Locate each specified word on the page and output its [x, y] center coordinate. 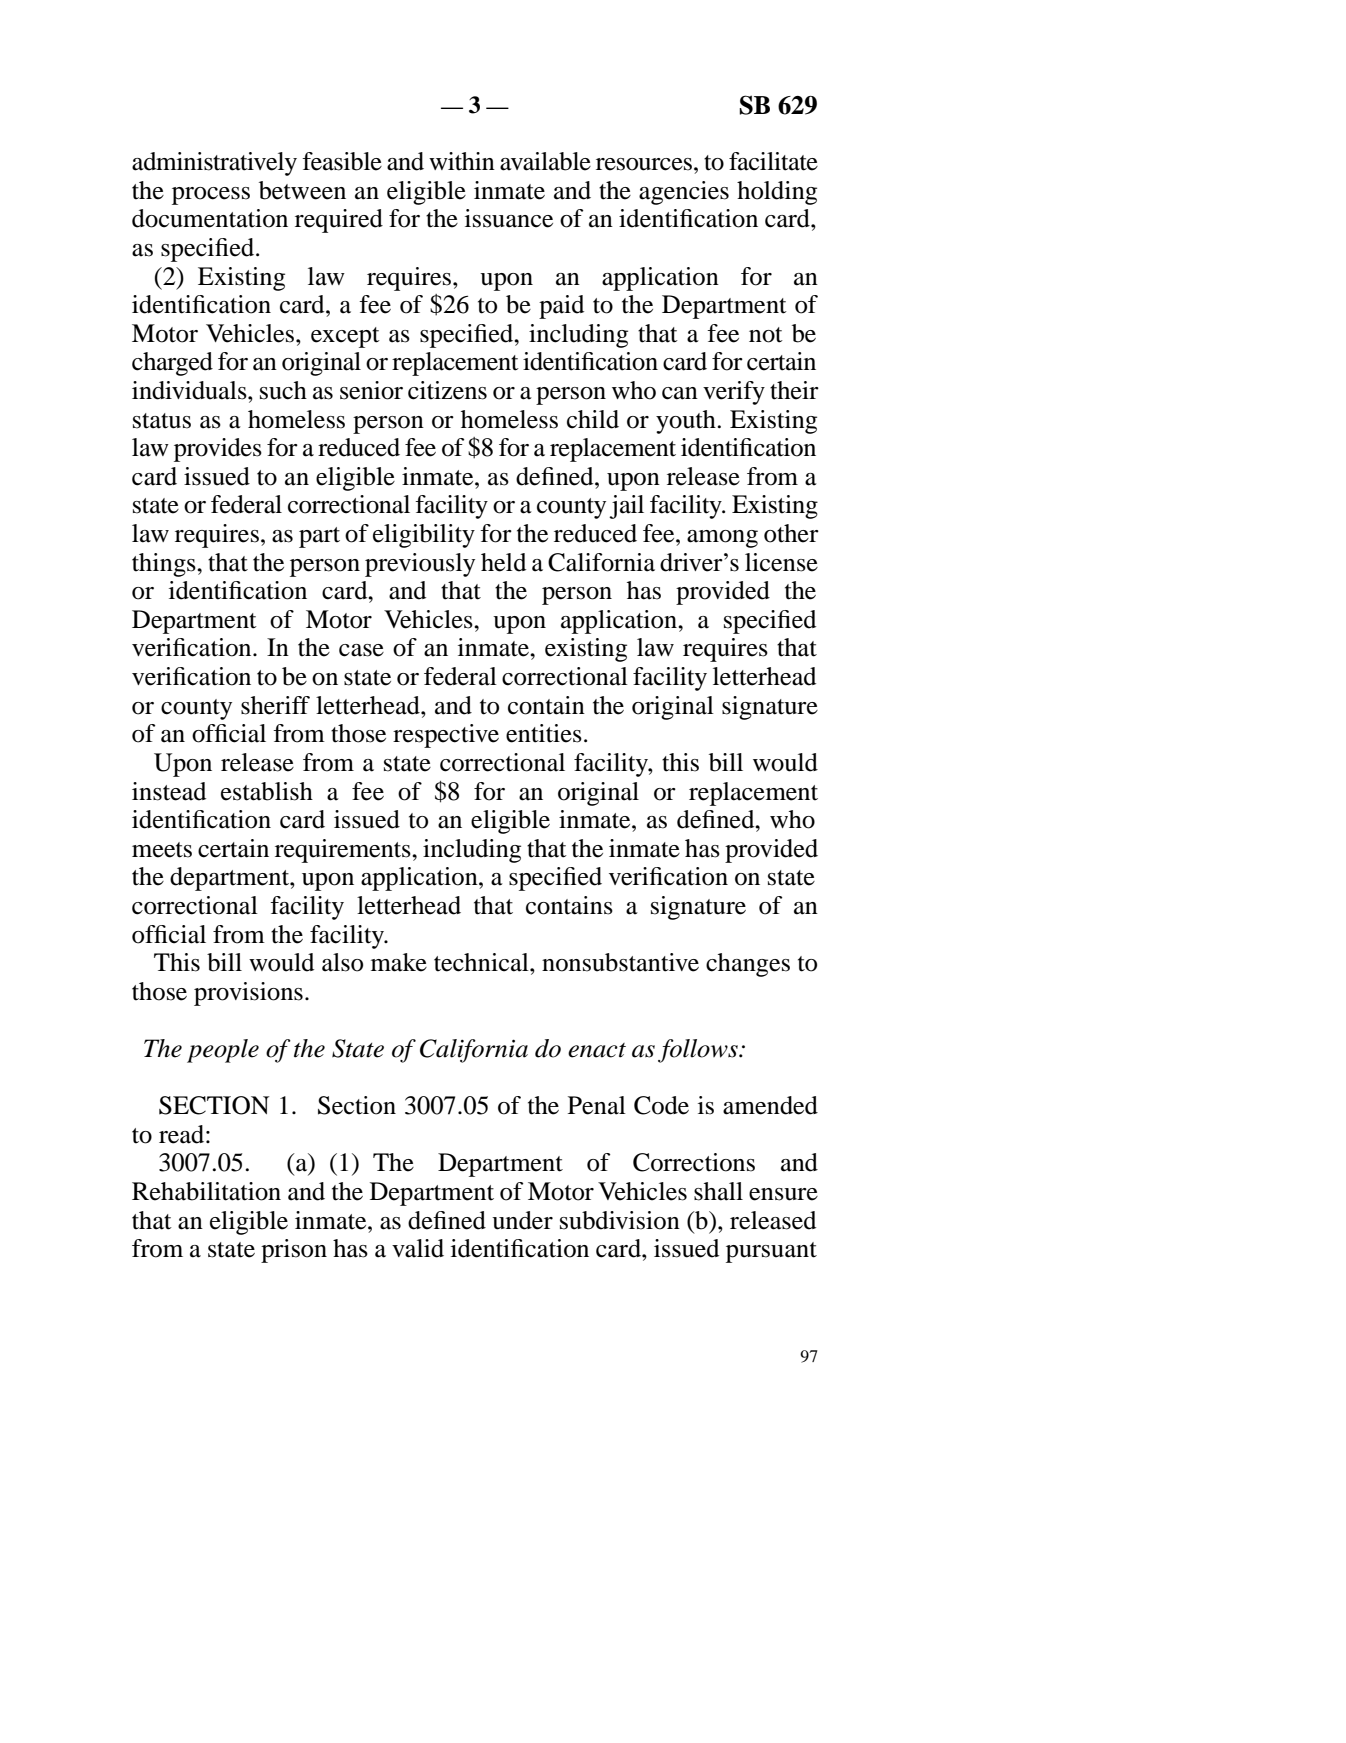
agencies [684, 193]
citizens [447, 390]
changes [748, 965]
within [462, 161]
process [211, 196]
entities [544, 733]
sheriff [275, 705]
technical [482, 962]
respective [446, 736]
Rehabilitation [206, 1191]
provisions [248, 994]
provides [218, 450]
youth [687, 422]
